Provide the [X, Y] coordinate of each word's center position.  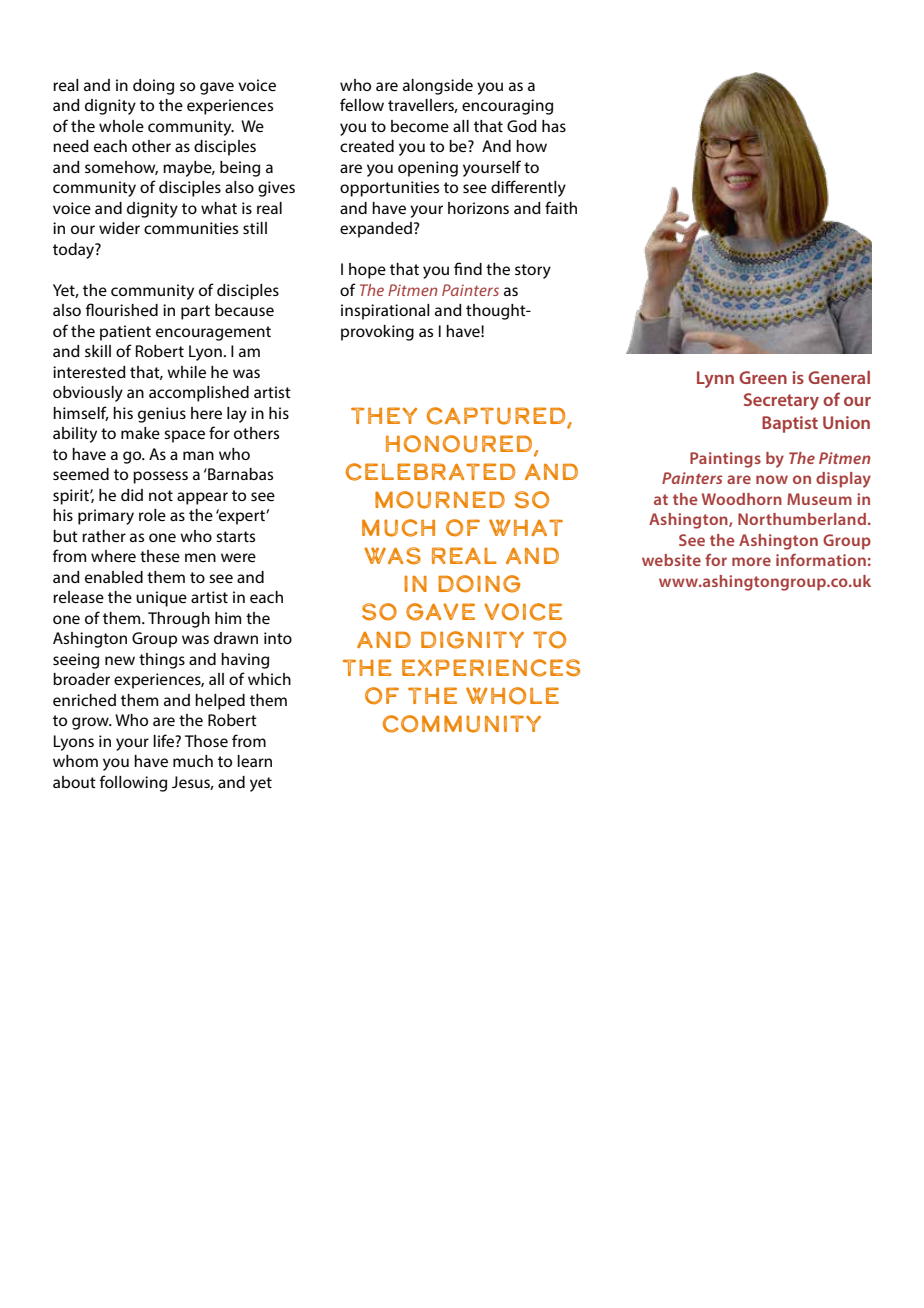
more [751, 561]
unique [161, 599]
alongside [438, 87]
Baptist [790, 424]
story [533, 271]
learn [254, 761]
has [554, 126]
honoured [460, 445]
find [468, 268]
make [140, 433]
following [133, 783]
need [71, 146]
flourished [122, 309]
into [278, 638]
